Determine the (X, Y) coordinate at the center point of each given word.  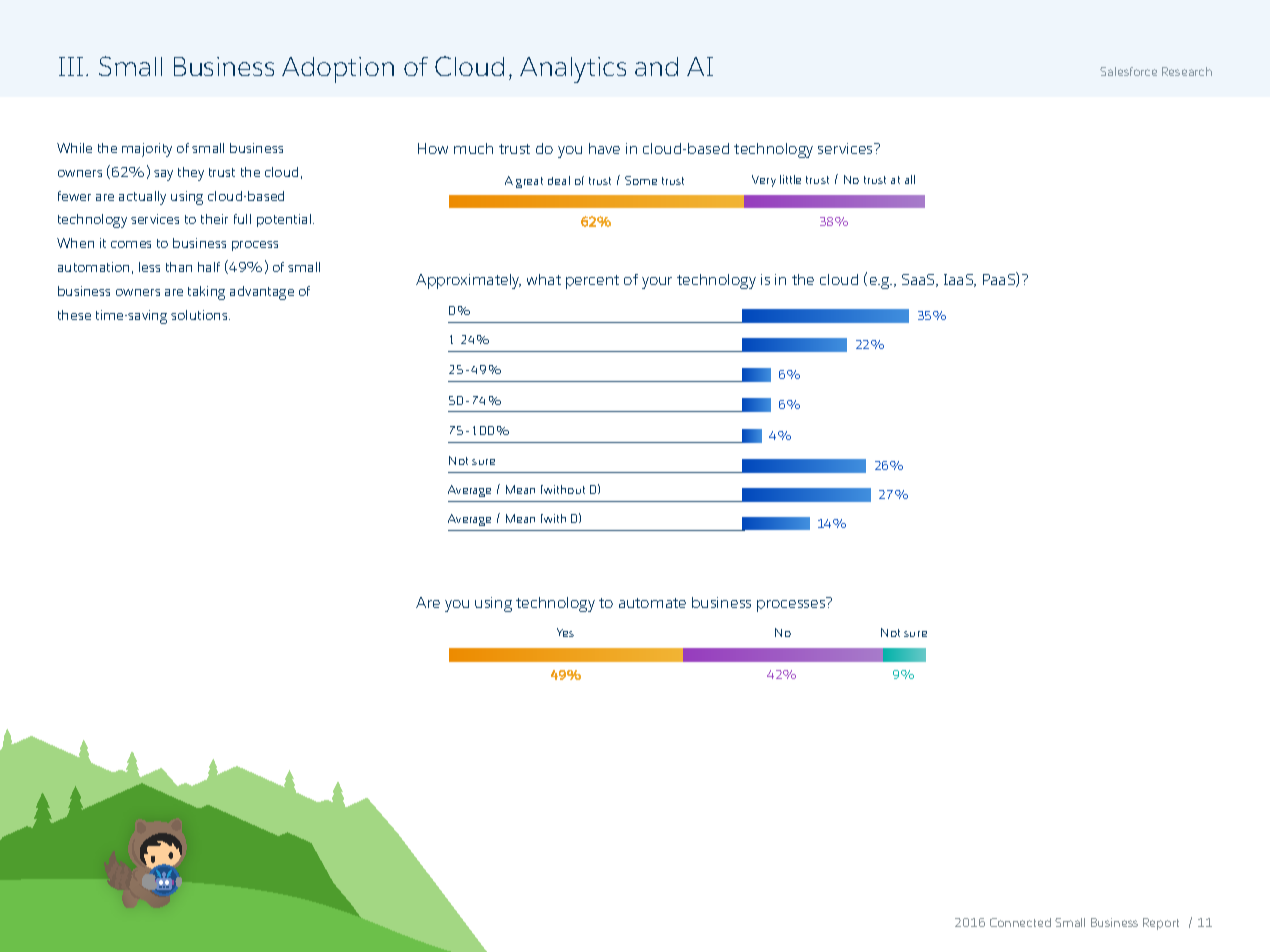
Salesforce (1128, 71)
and (656, 66)
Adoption (338, 70)
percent (592, 282)
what (544, 279)
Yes (565, 632)
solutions (200, 315)
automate (652, 603)
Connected (1020, 922)
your (657, 283)
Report (1161, 924)
